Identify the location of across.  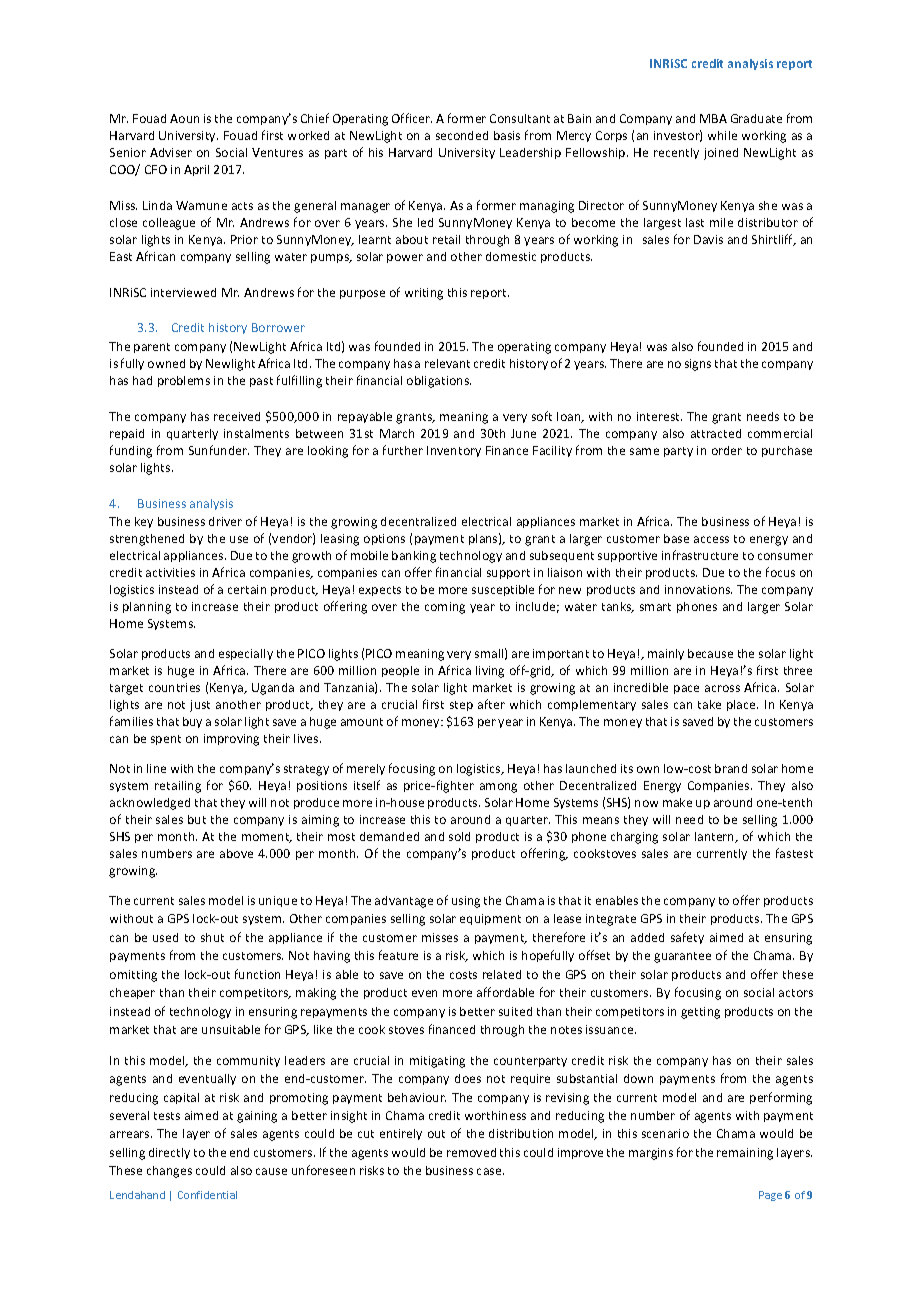
(722, 688).
